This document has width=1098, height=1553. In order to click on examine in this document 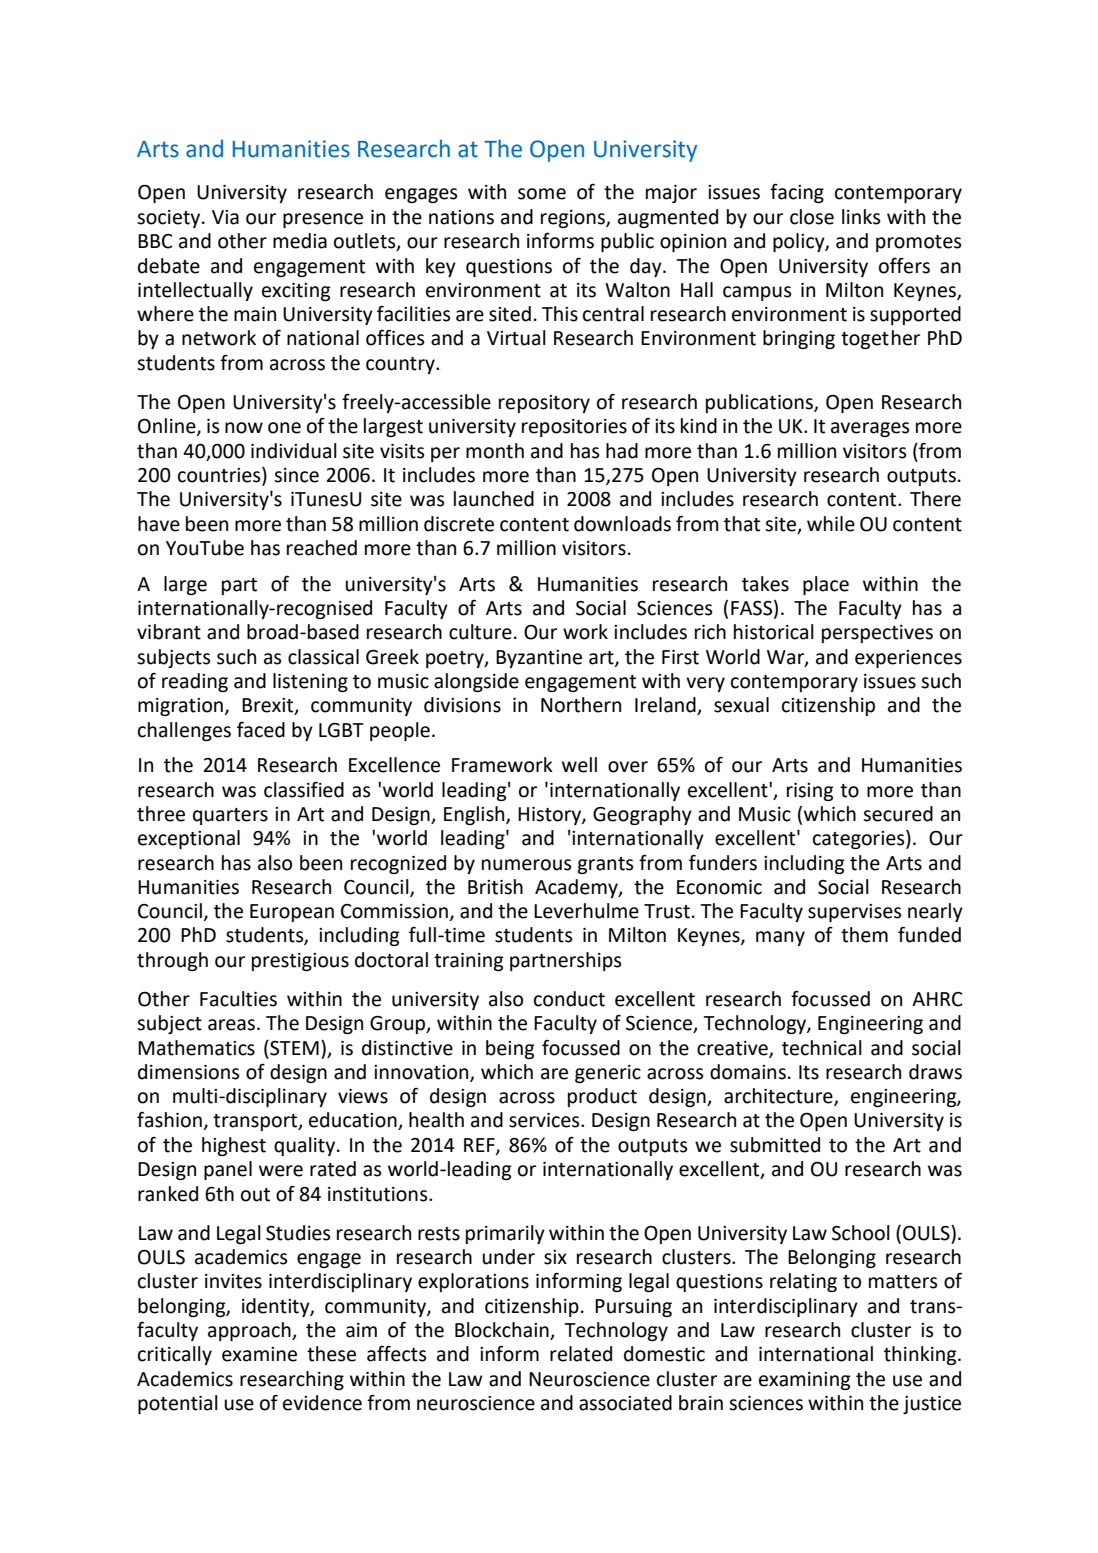, I will do `click(259, 1354)`.
